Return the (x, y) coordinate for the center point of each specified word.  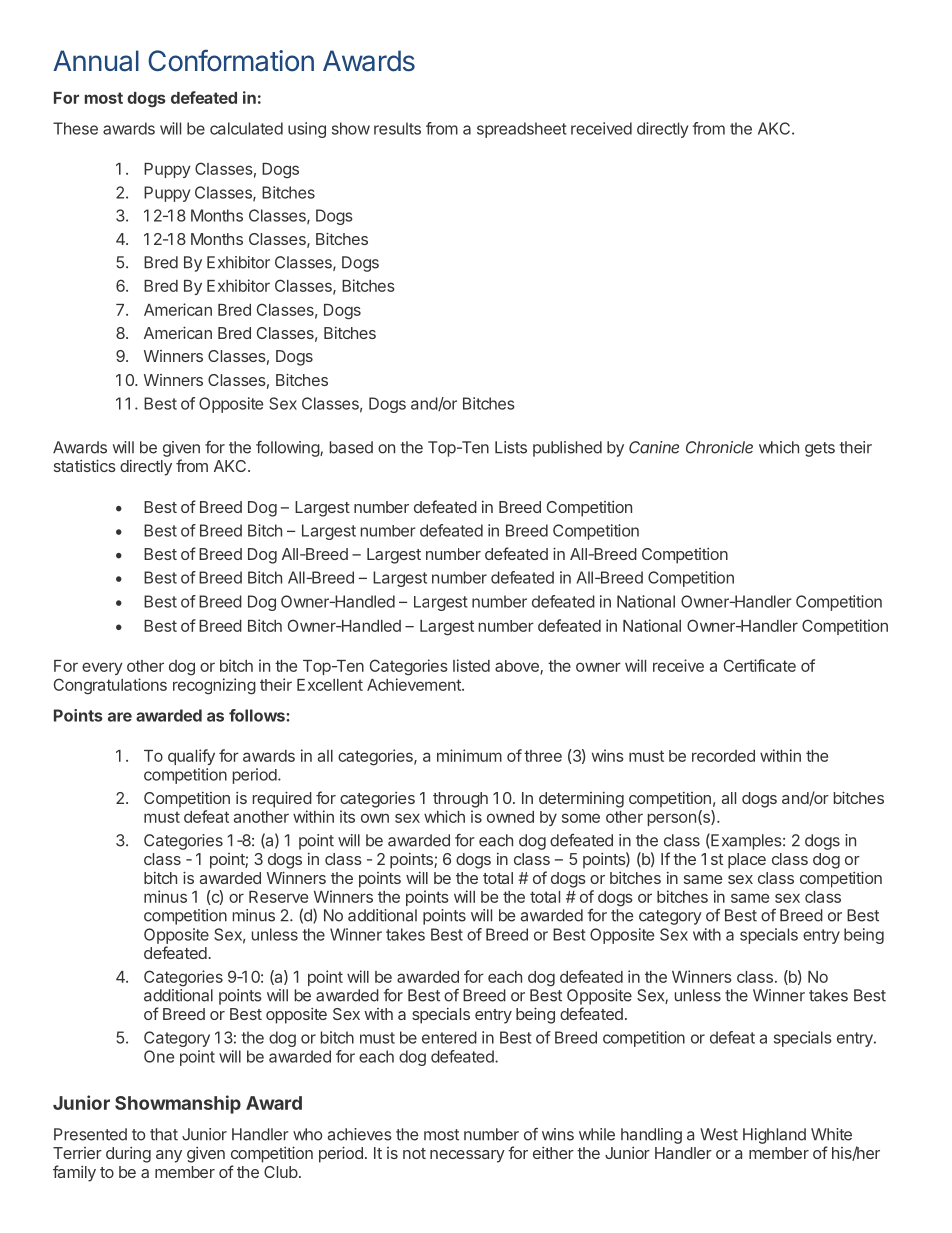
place (747, 861)
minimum (469, 755)
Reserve (278, 897)
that (164, 1134)
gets (820, 449)
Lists (511, 447)
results (397, 128)
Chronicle (719, 447)
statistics (85, 465)
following (288, 449)
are (120, 717)
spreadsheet (522, 130)
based (351, 447)
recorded (723, 756)
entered (449, 1037)
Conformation (231, 60)
